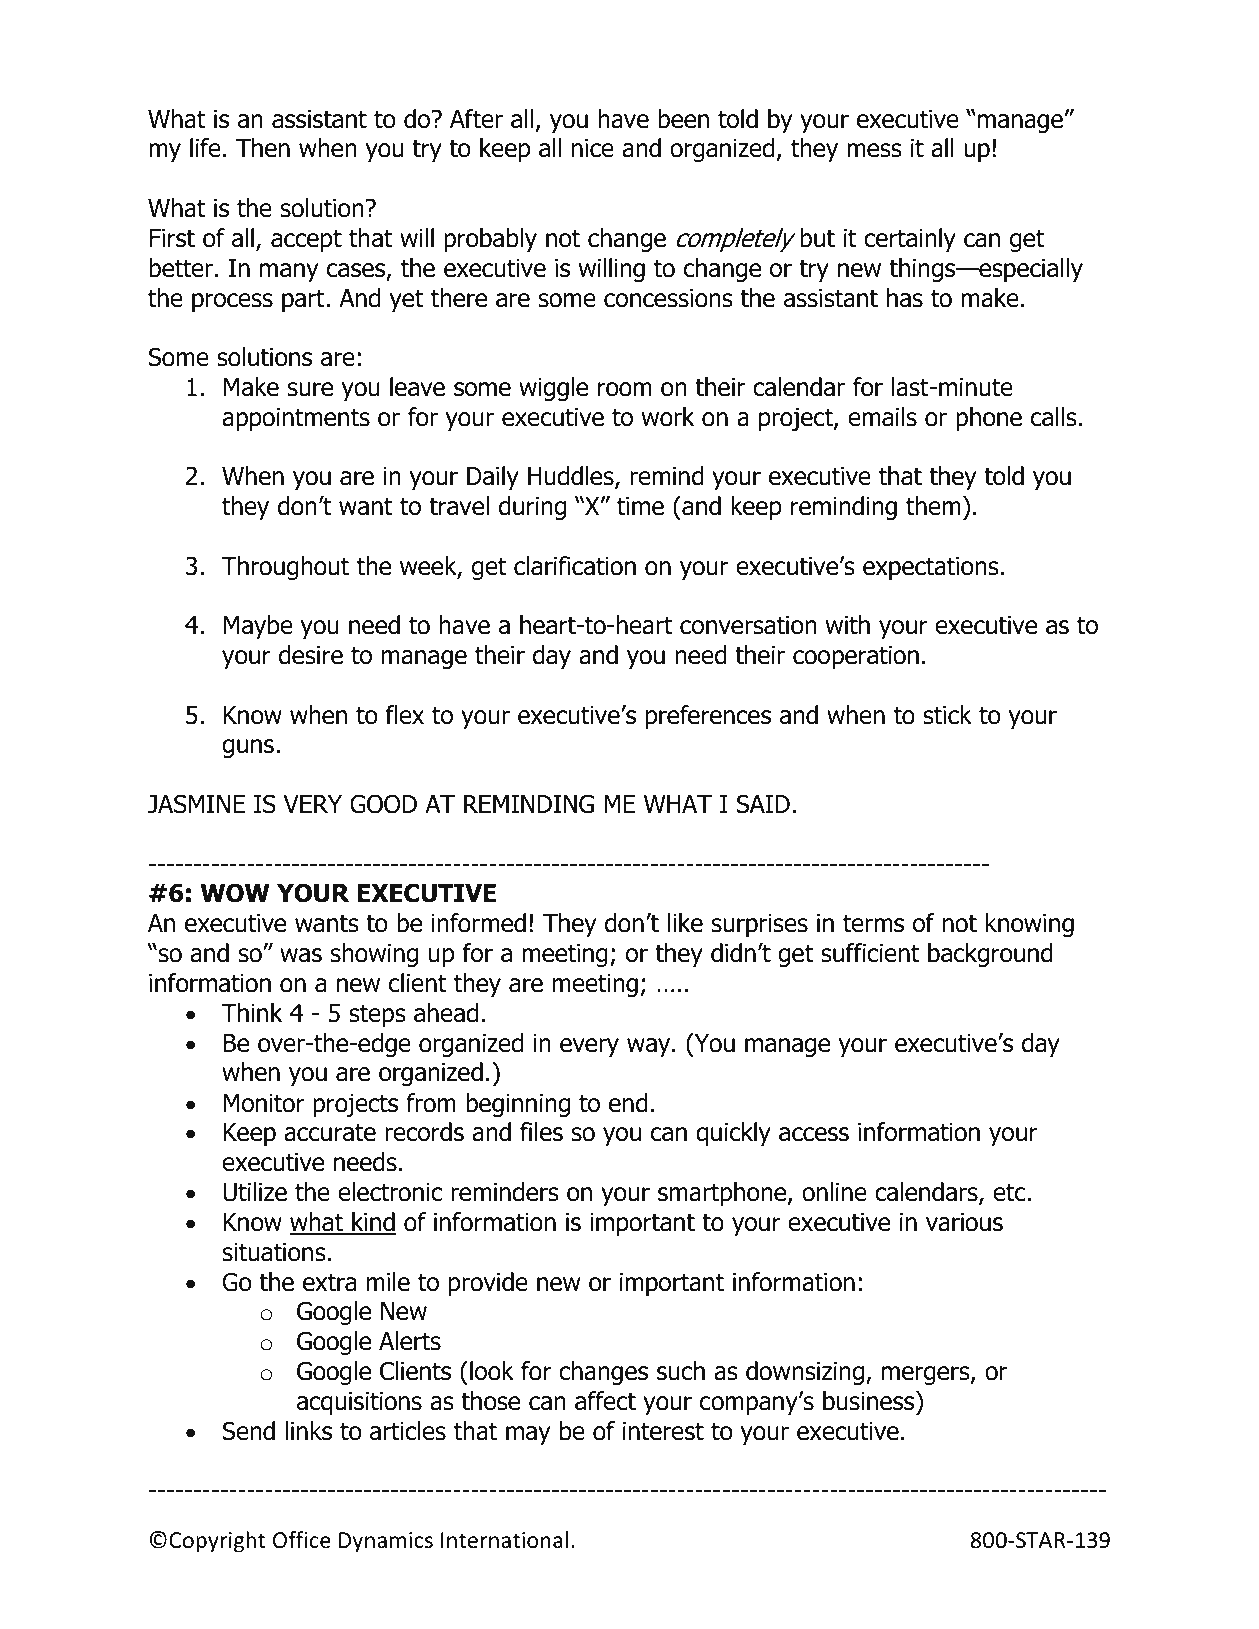 Image resolution: width=1259 pixels, height=1629 pixels. What do you see at coordinates (575, 566) in the image?
I see `clarification` at bounding box center [575, 566].
